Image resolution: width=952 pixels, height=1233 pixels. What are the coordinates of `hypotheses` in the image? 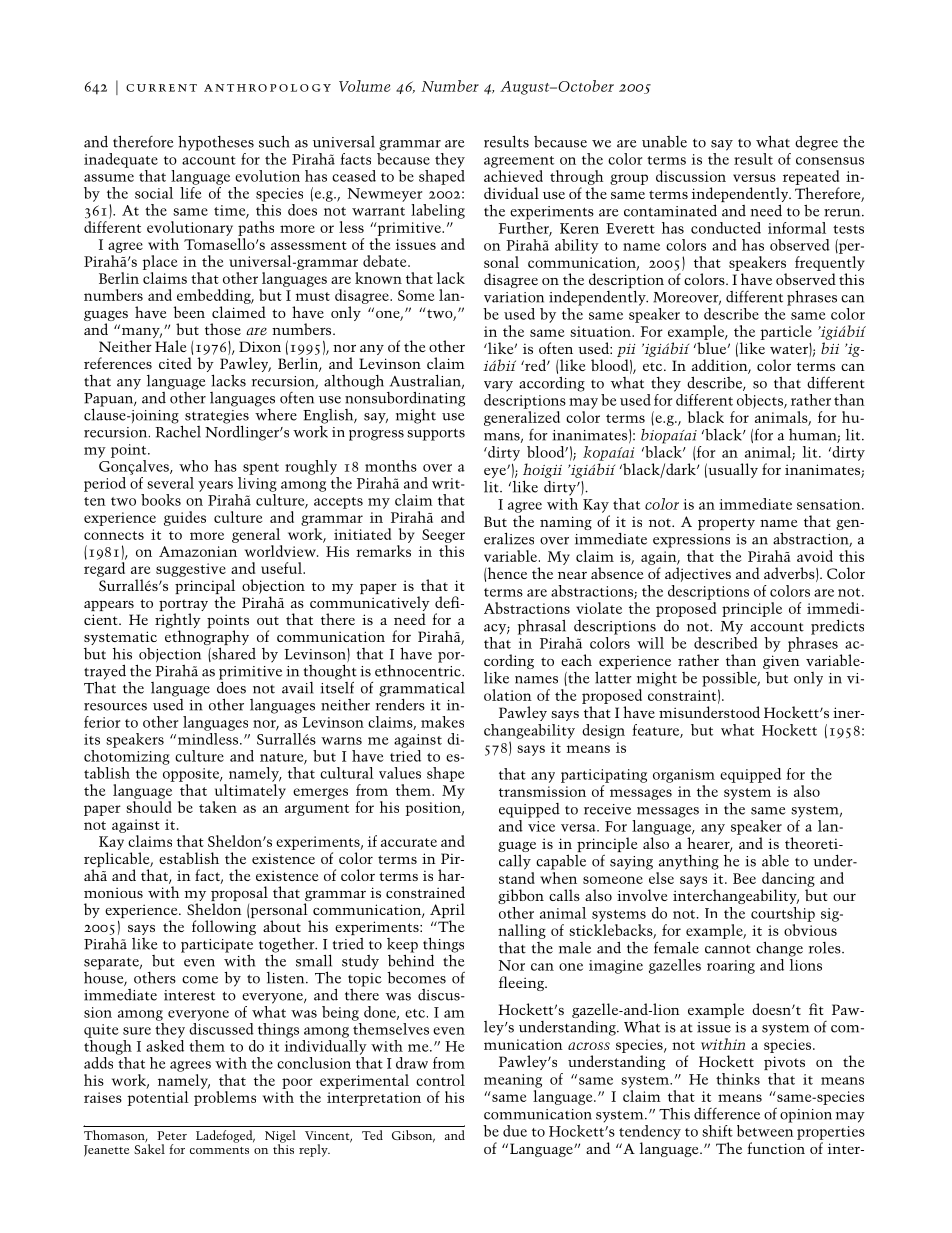 It's located at (216, 143).
